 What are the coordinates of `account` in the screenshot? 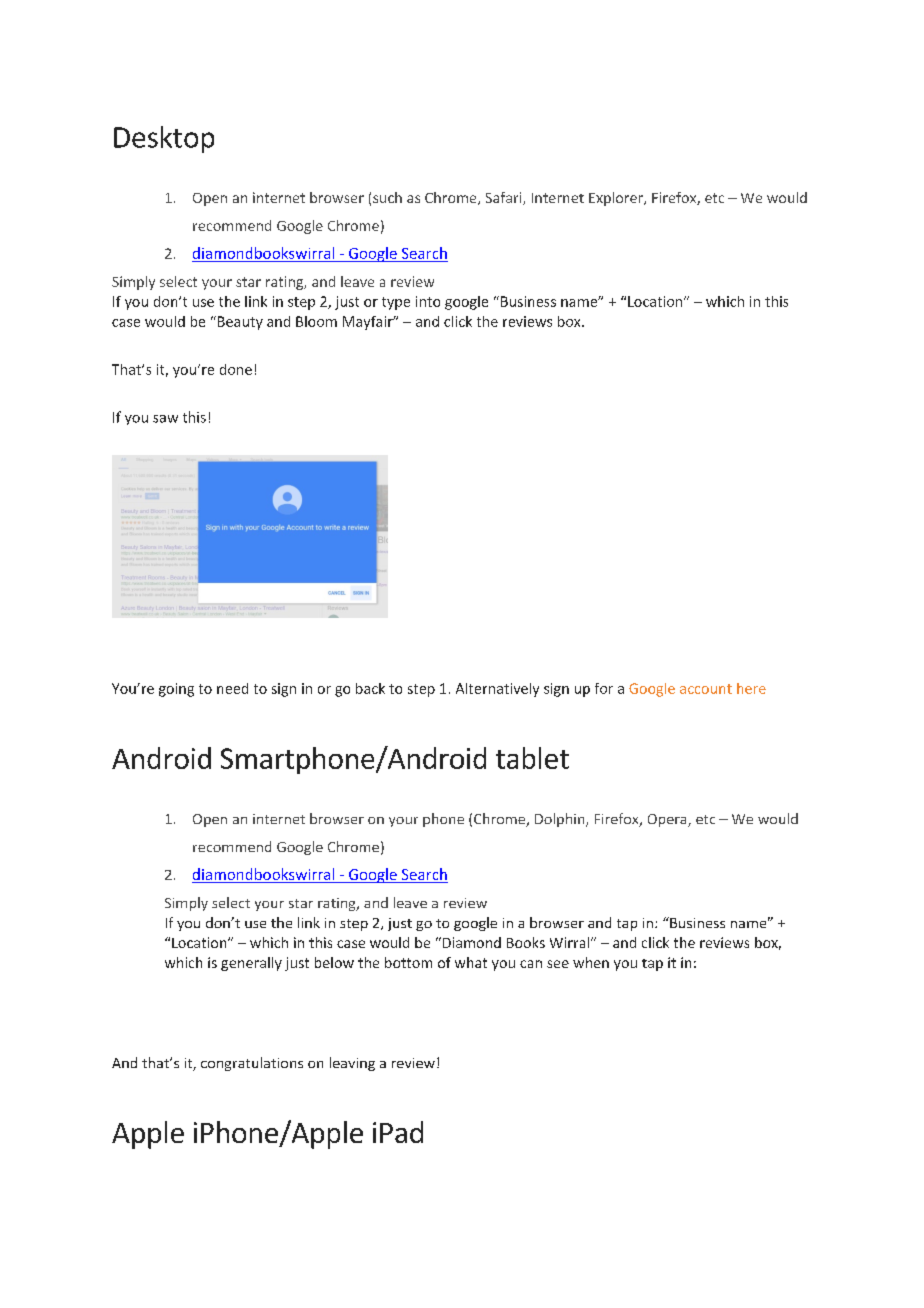 It's located at (706, 689).
